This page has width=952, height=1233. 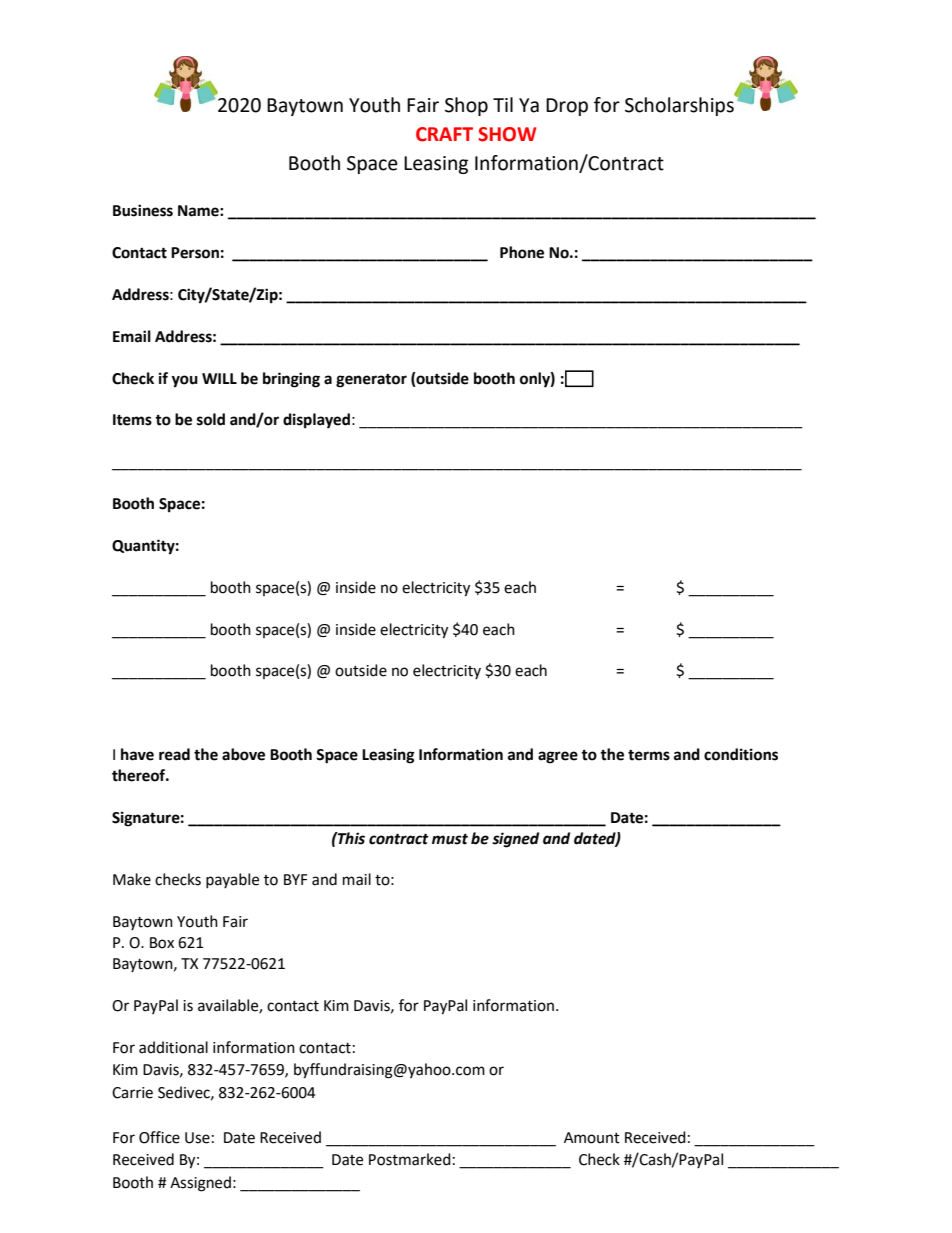 I want to click on terms, so click(x=649, y=755).
